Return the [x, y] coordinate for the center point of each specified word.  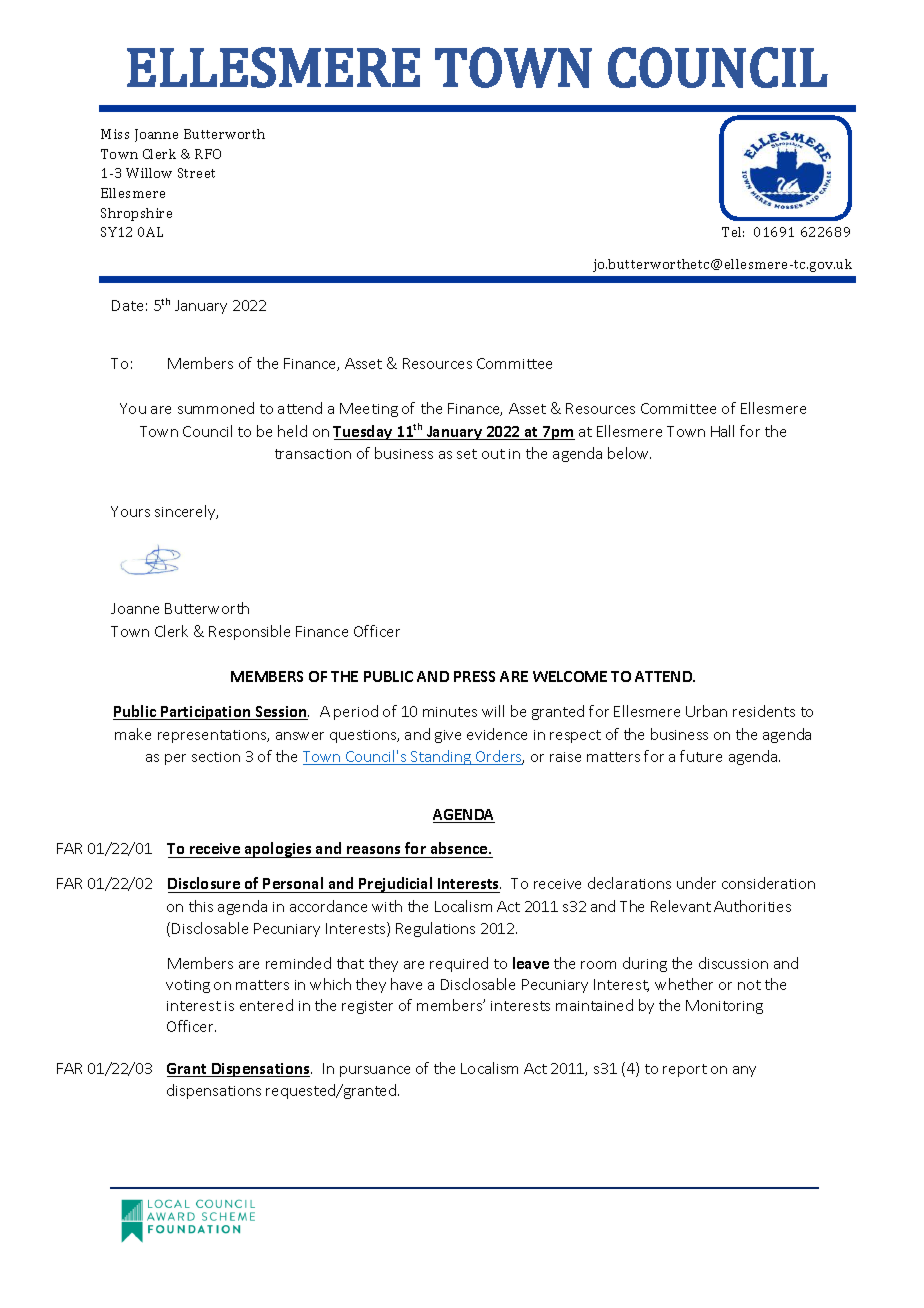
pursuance [375, 1071]
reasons [374, 852]
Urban [706, 711]
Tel [733, 232]
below [629, 453]
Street [196, 173]
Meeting [369, 410]
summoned [216, 408]
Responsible [249, 632]
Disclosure [204, 883]
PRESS [474, 676]
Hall [722, 431]
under [696, 883]
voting [188, 986]
